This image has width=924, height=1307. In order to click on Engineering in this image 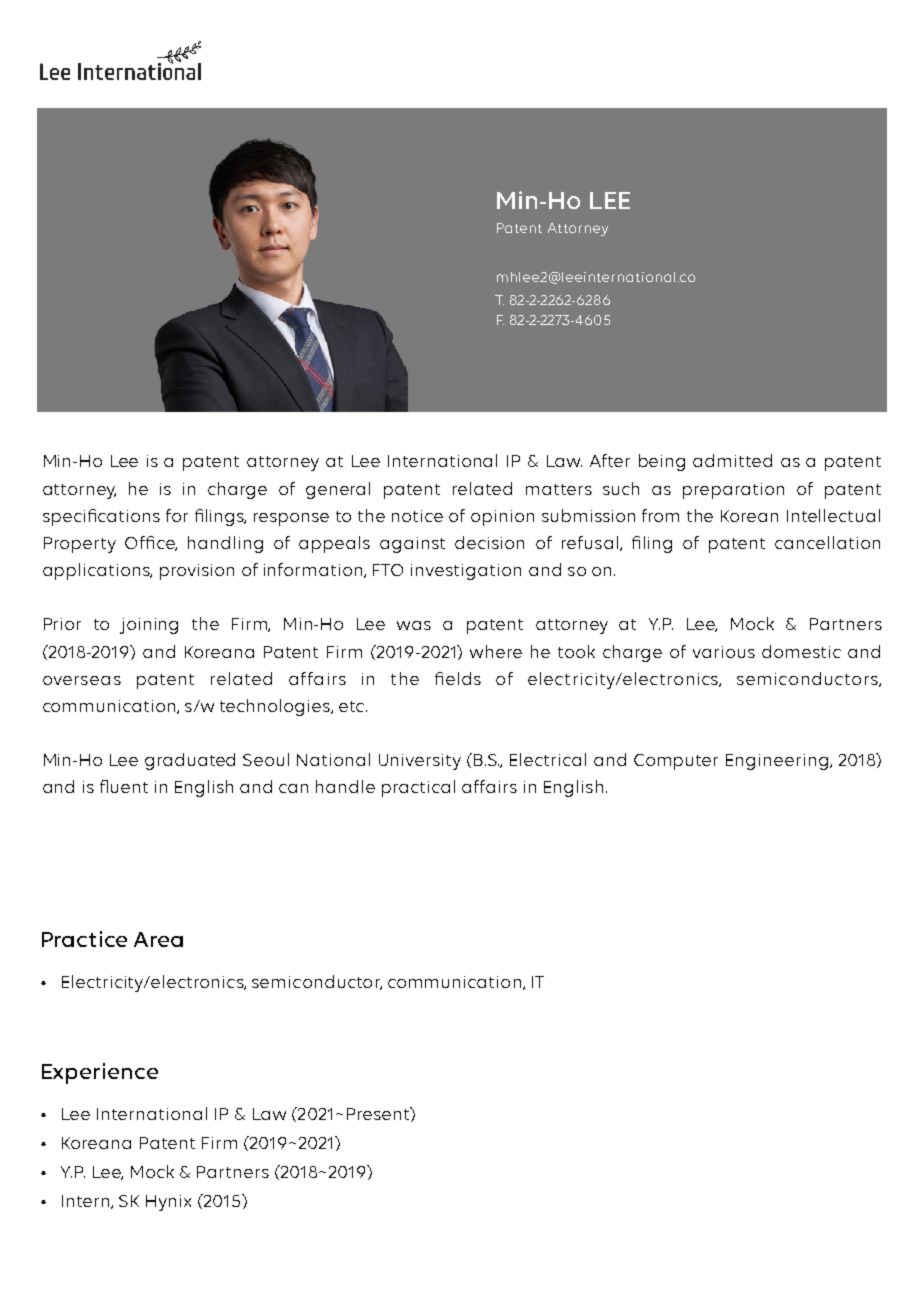, I will do `click(777, 762)`.
